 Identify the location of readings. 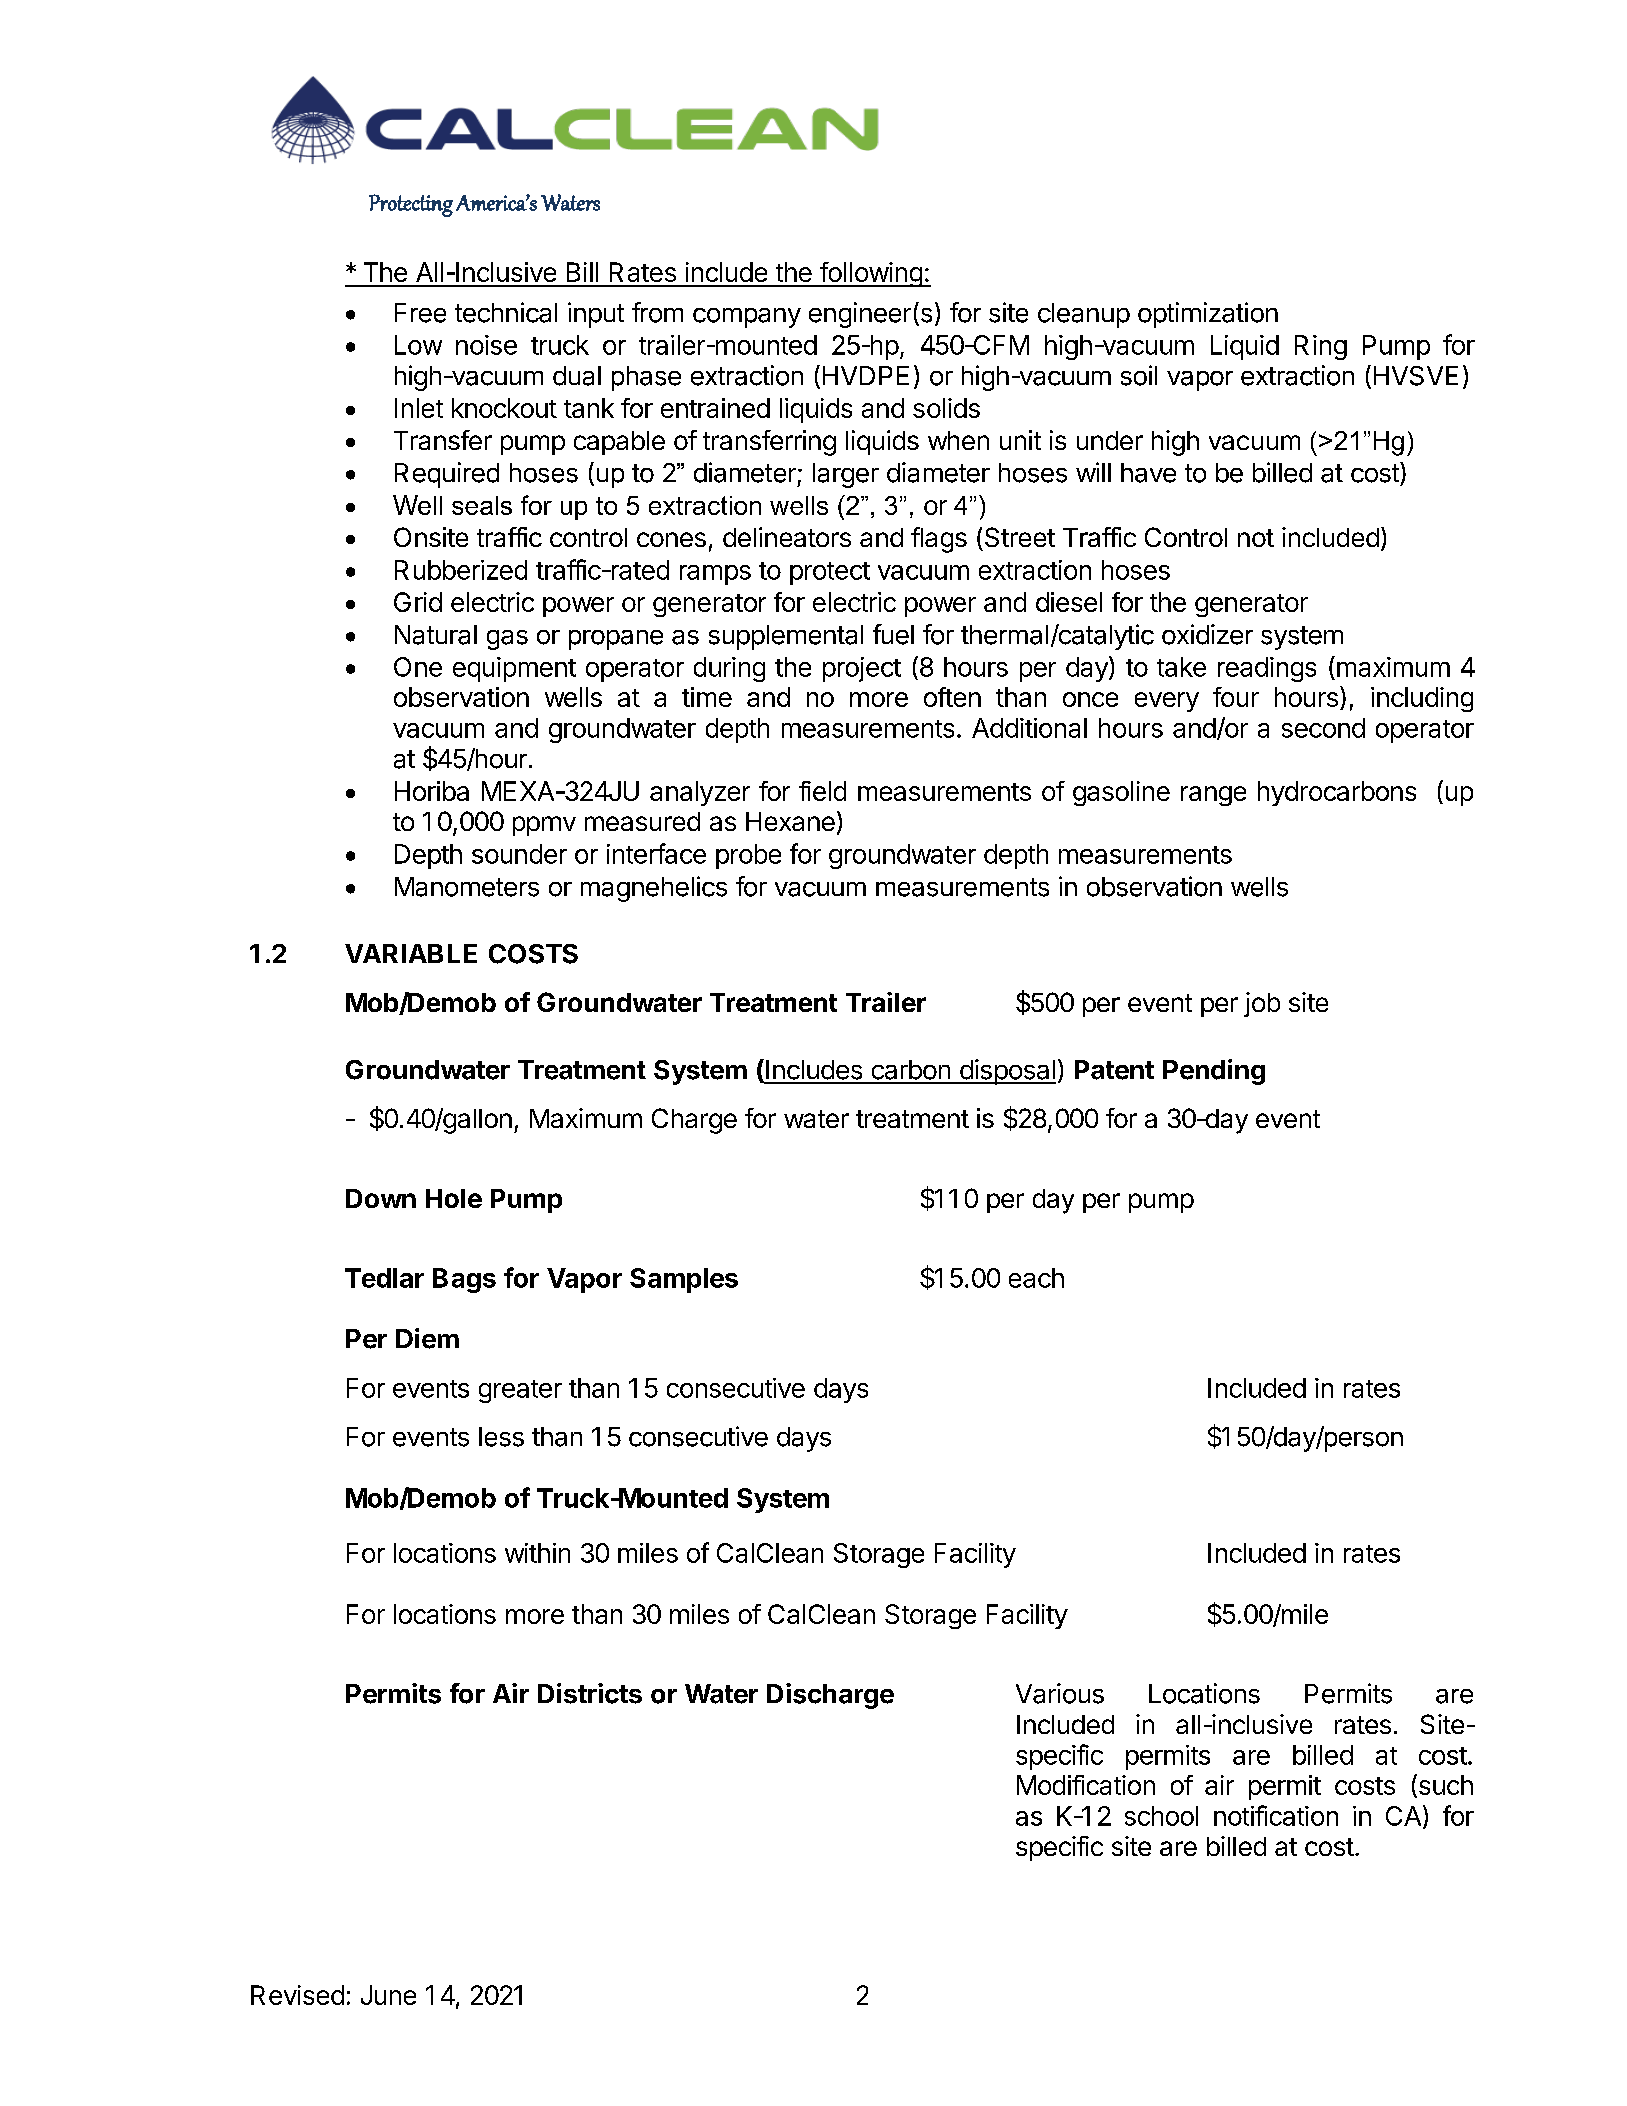
(1267, 669).
